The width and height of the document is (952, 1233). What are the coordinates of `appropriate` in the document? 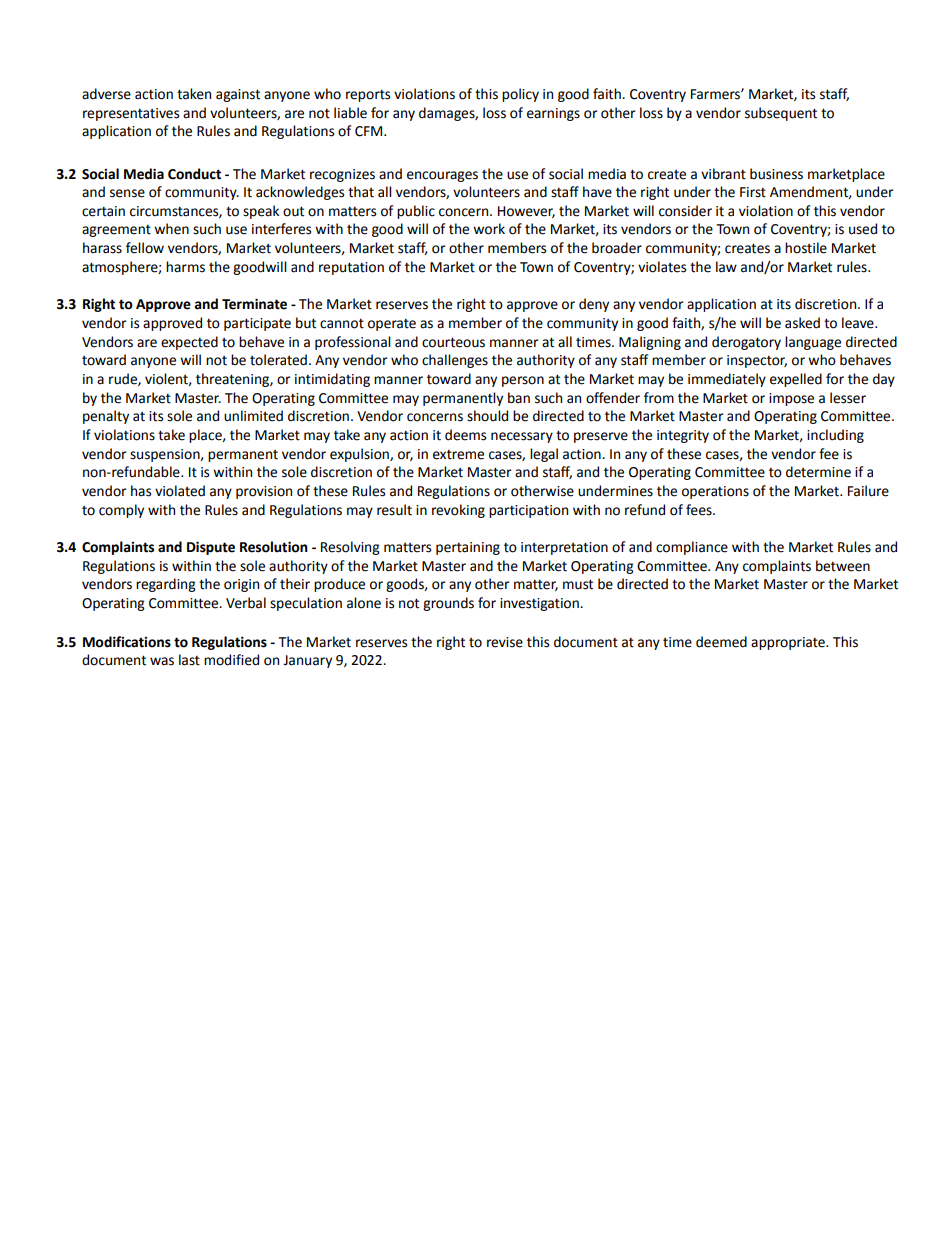 It's located at (789, 643).
